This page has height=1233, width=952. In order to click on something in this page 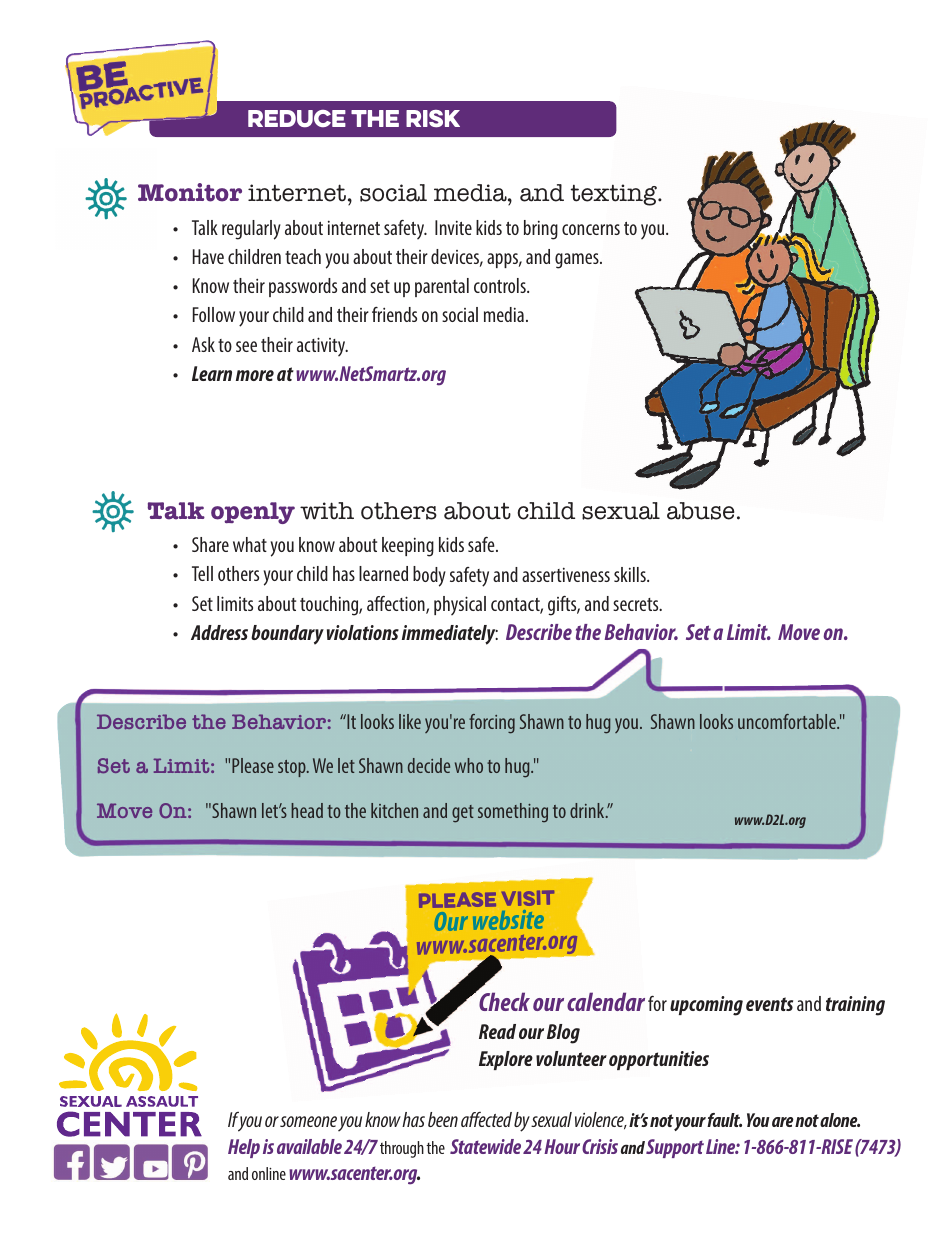, I will do `click(513, 812)`.
